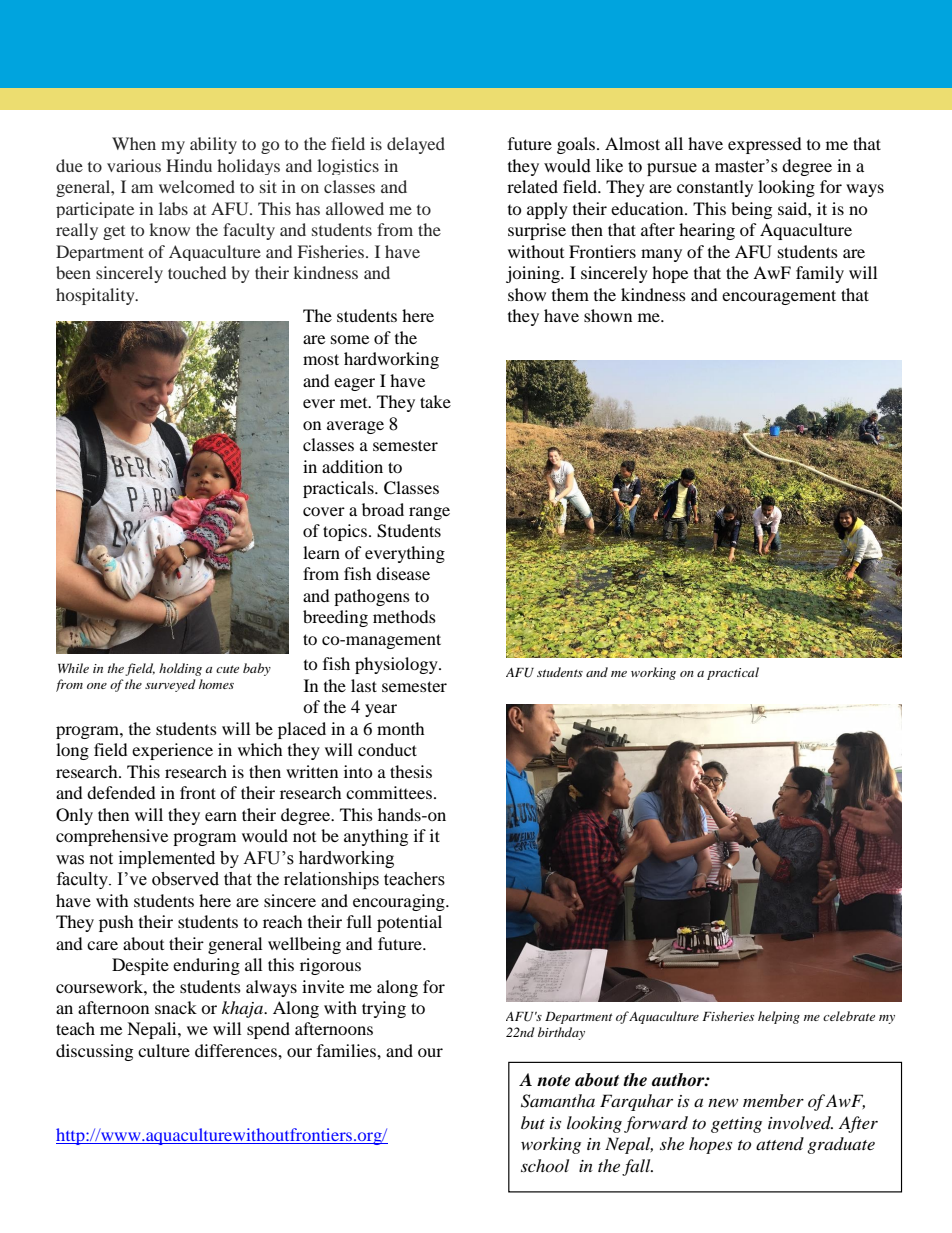 The height and width of the screenshot is (1233, 952). I want to click on but, so click(533, 1122).
